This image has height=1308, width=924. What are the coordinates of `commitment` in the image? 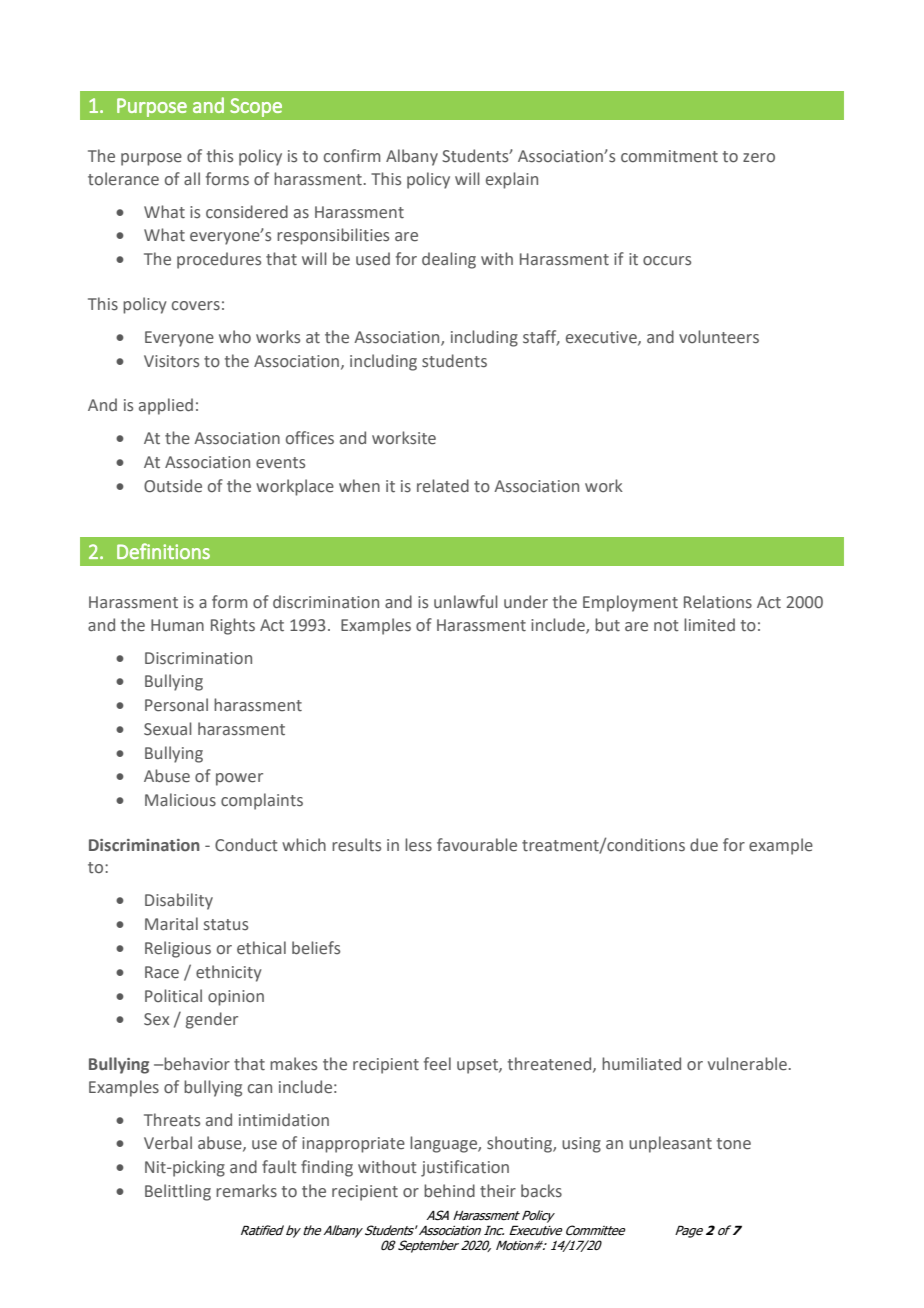 It's located at (669, 156).
